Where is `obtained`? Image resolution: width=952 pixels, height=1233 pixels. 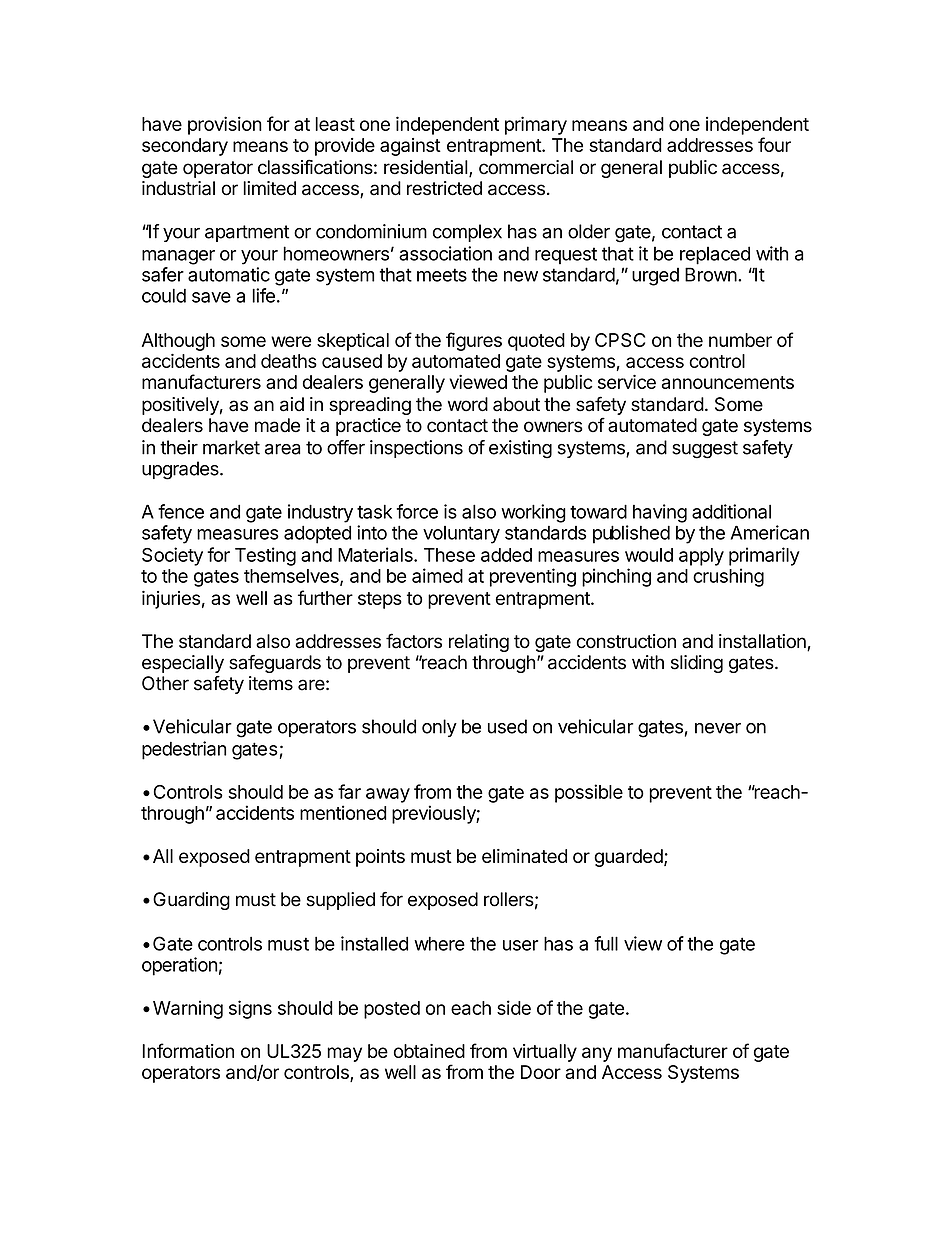
obtained is located at coordinates (429, 1051).
